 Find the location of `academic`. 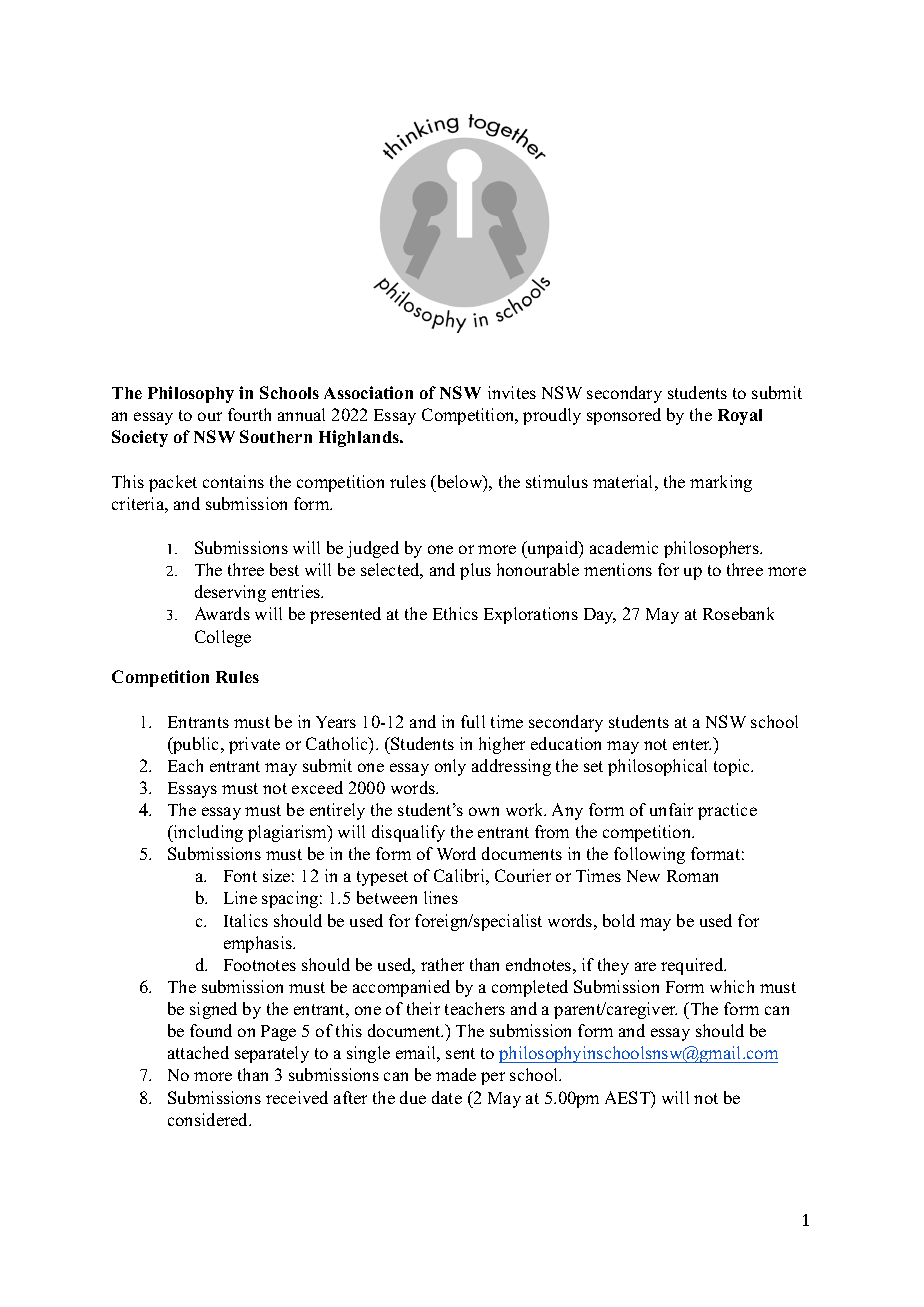

academic is located at coordinates (624, 547).
